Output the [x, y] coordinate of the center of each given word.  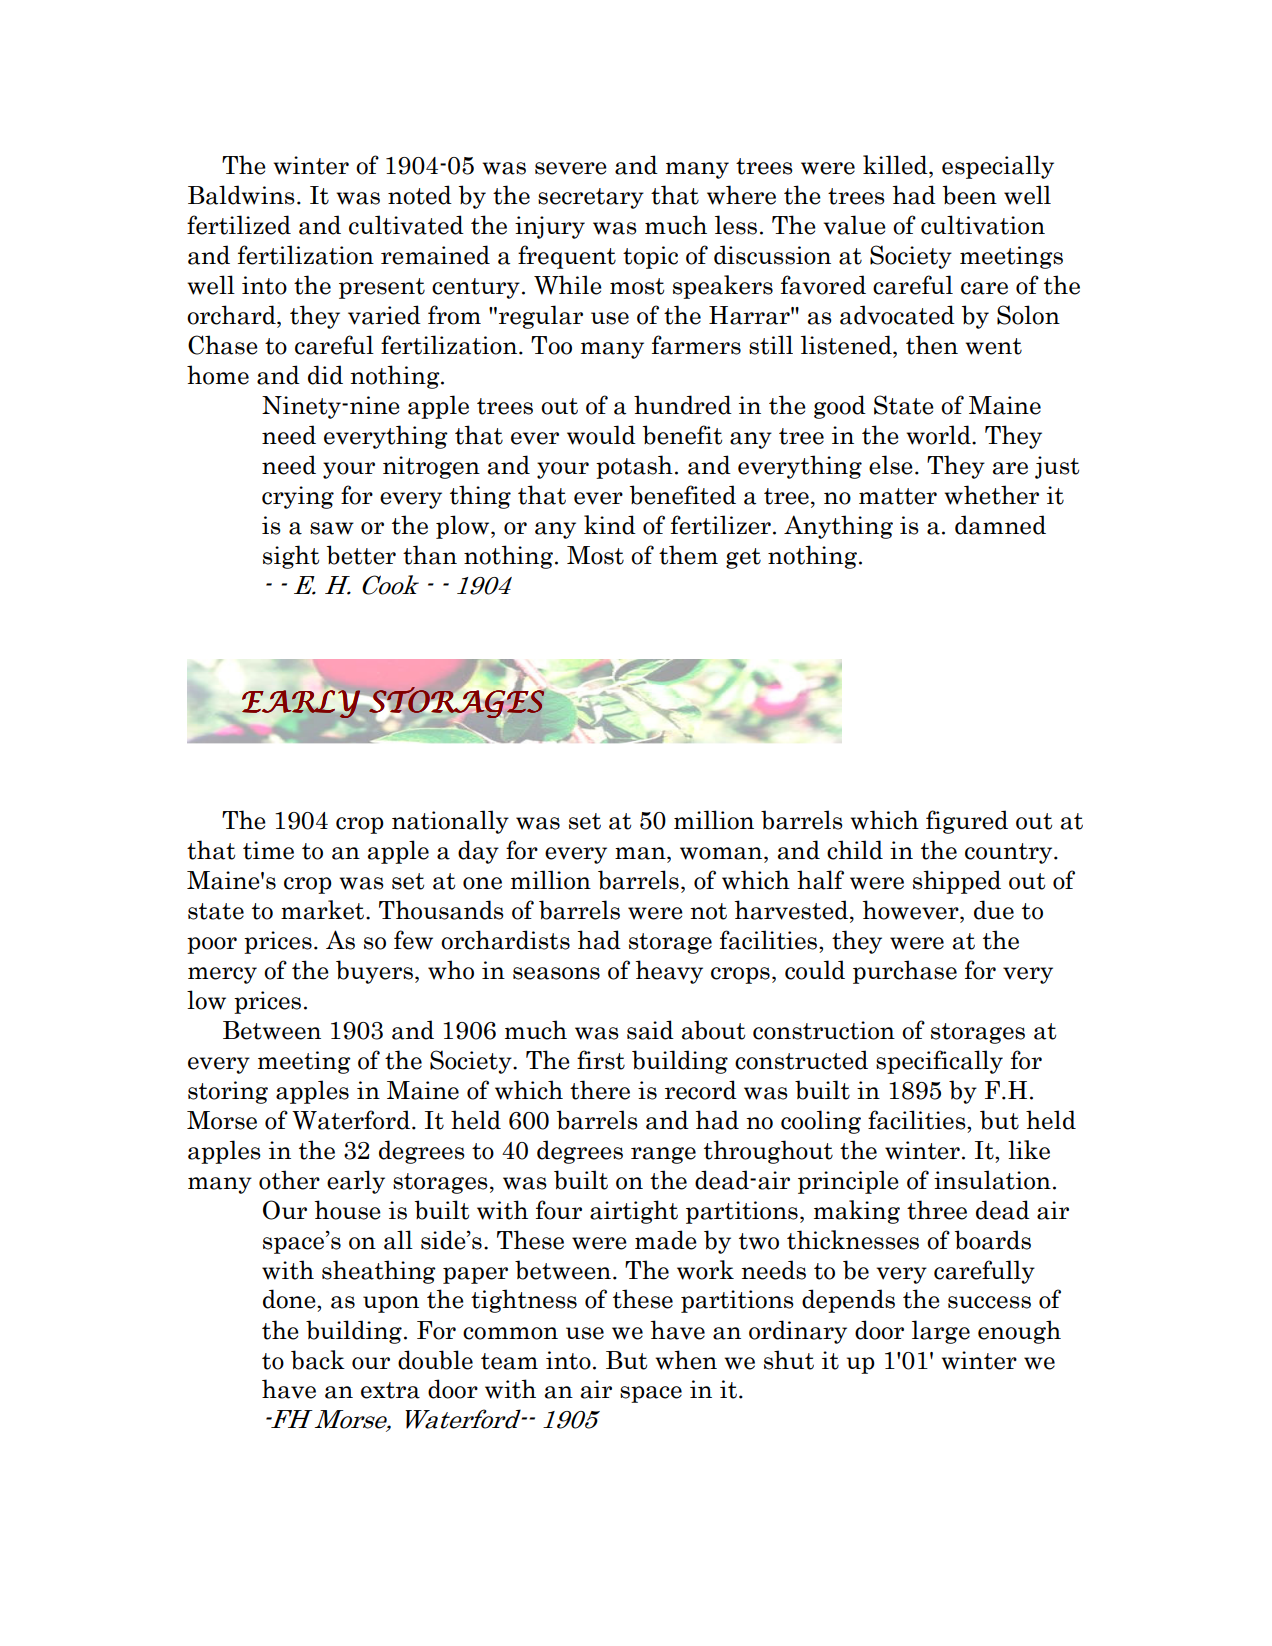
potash [634, 467]
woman [722, 853]
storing [228, 1092]
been [969, 195]
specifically [939, 1062]
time [268, 850]
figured [967, 822]
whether [991, 495]
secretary [591, 198]
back [318, 1360]
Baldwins [241, 195]
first [601, 1060]
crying [298, 497]
